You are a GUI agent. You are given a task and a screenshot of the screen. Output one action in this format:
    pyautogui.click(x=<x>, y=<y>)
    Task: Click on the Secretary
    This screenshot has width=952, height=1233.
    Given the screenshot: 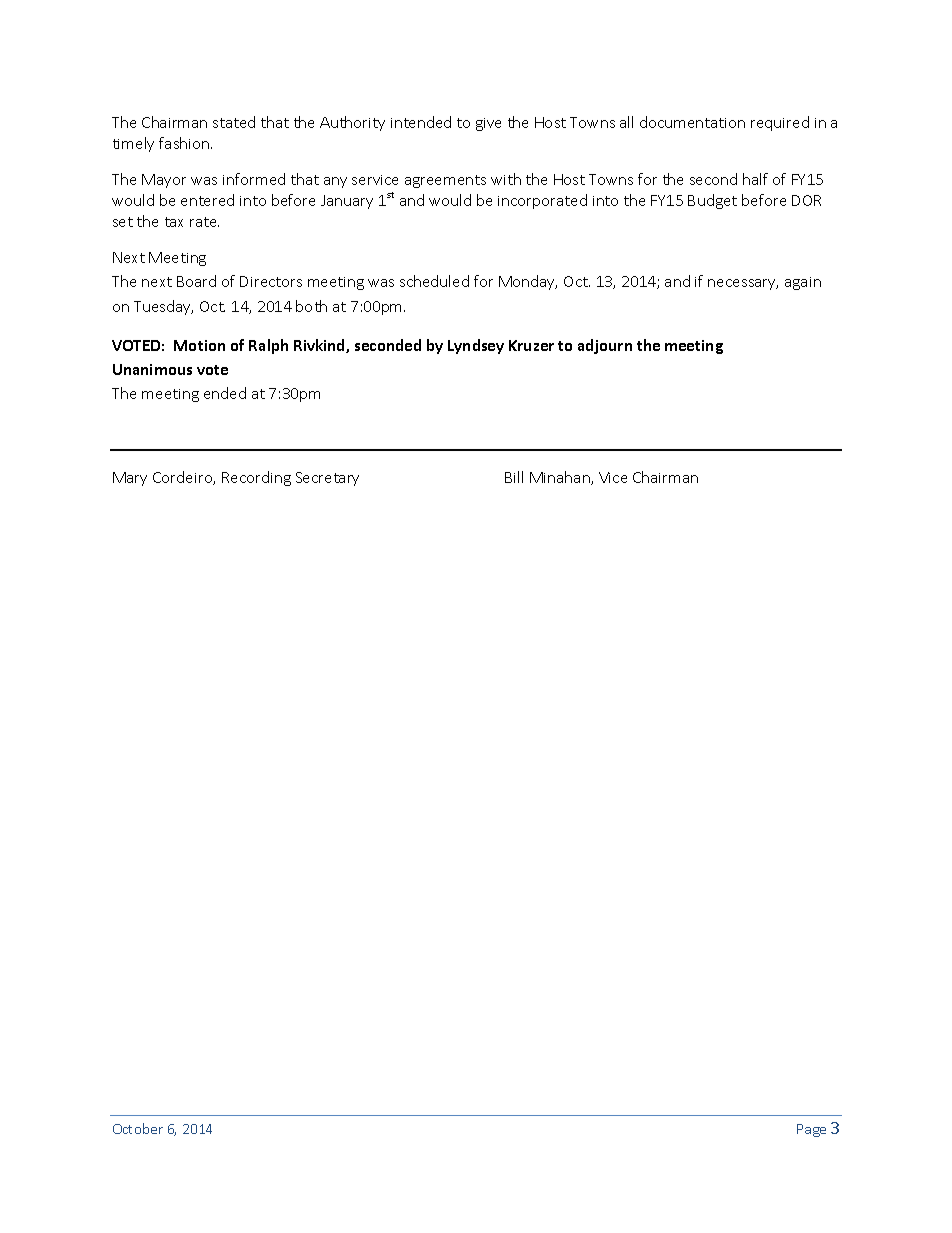 What is the action you would take?
    pyautogui.click(x=327, y=479)
